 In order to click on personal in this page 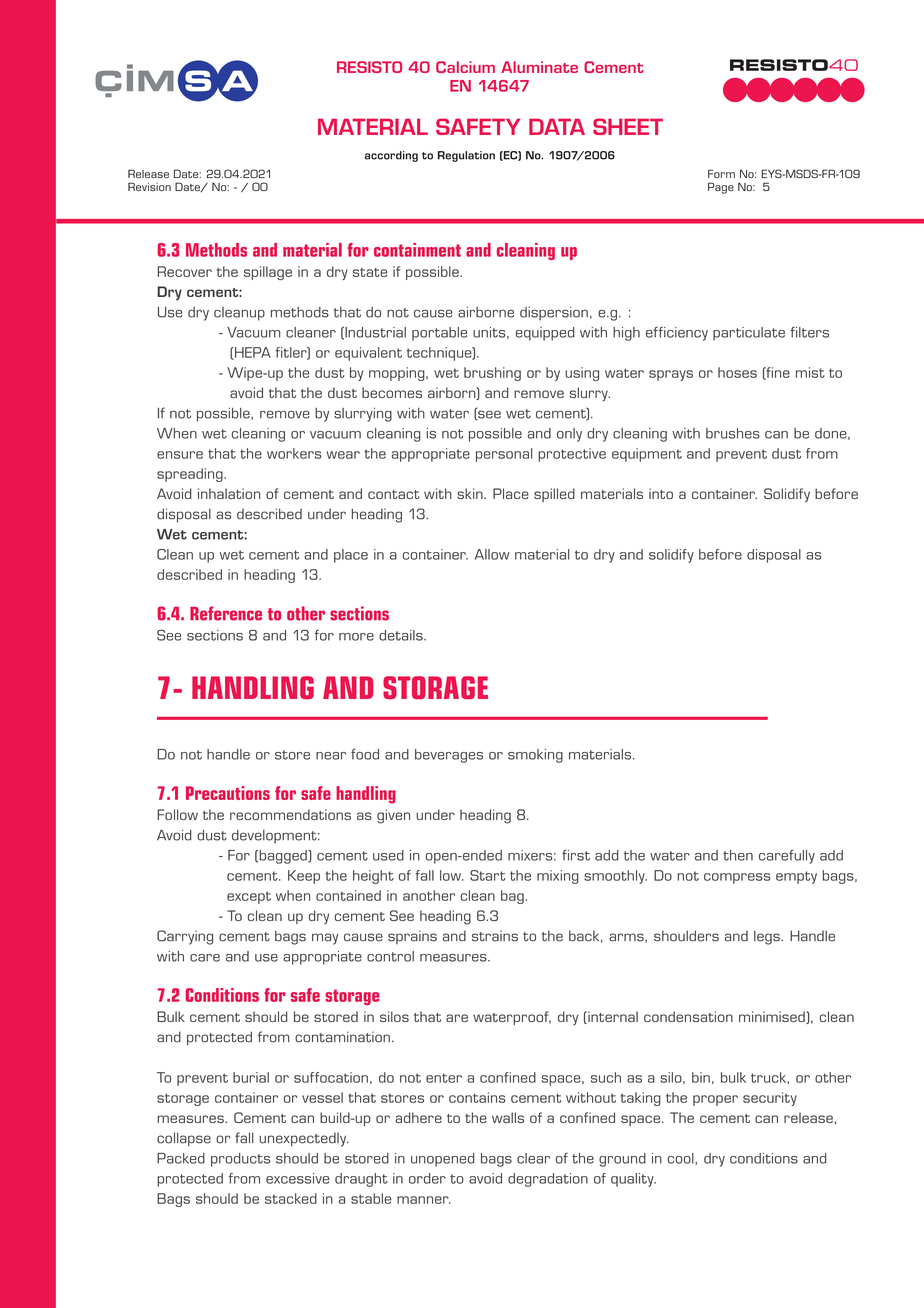, I will do `click(504, 455)`.
